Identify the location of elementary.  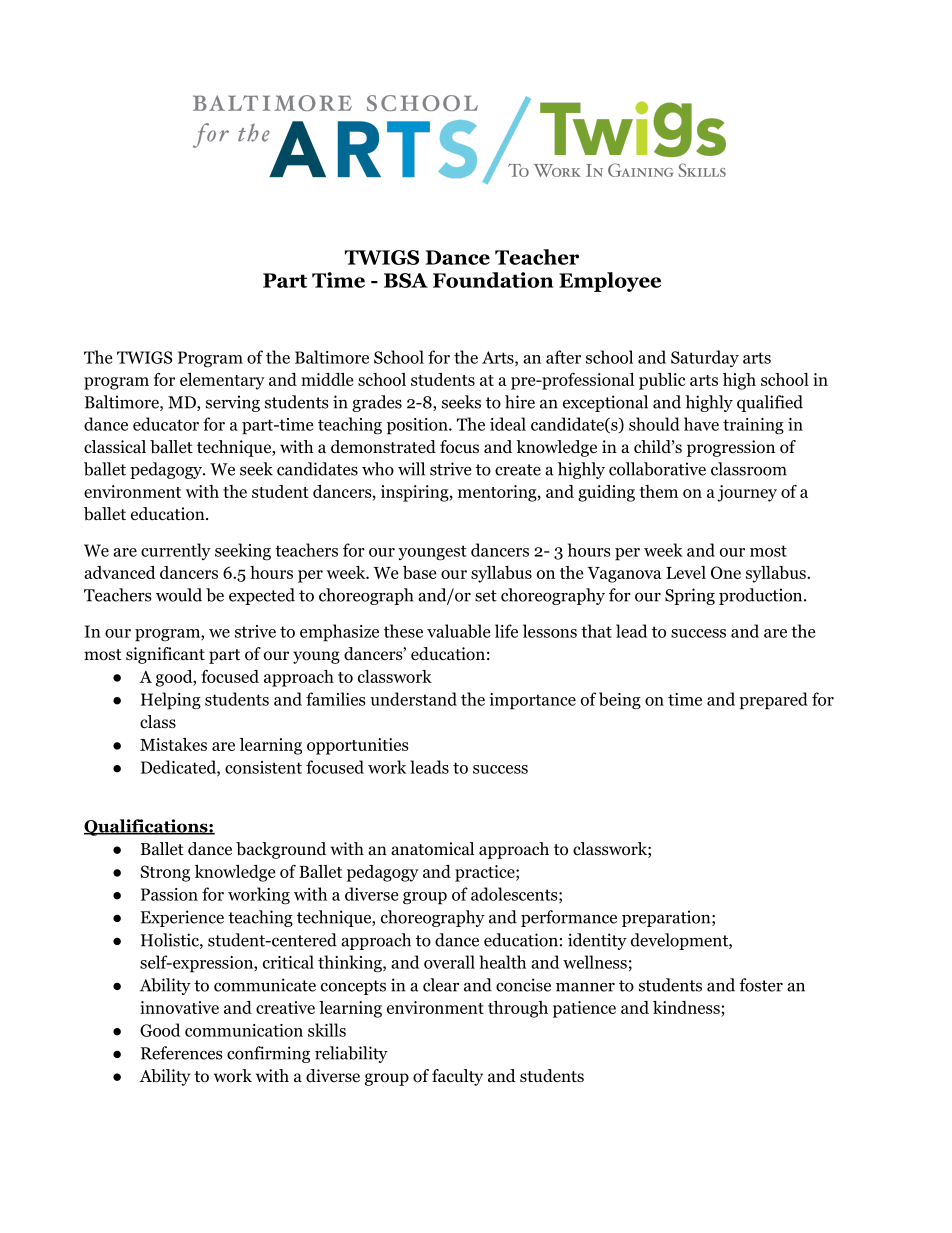
(222, 381).
